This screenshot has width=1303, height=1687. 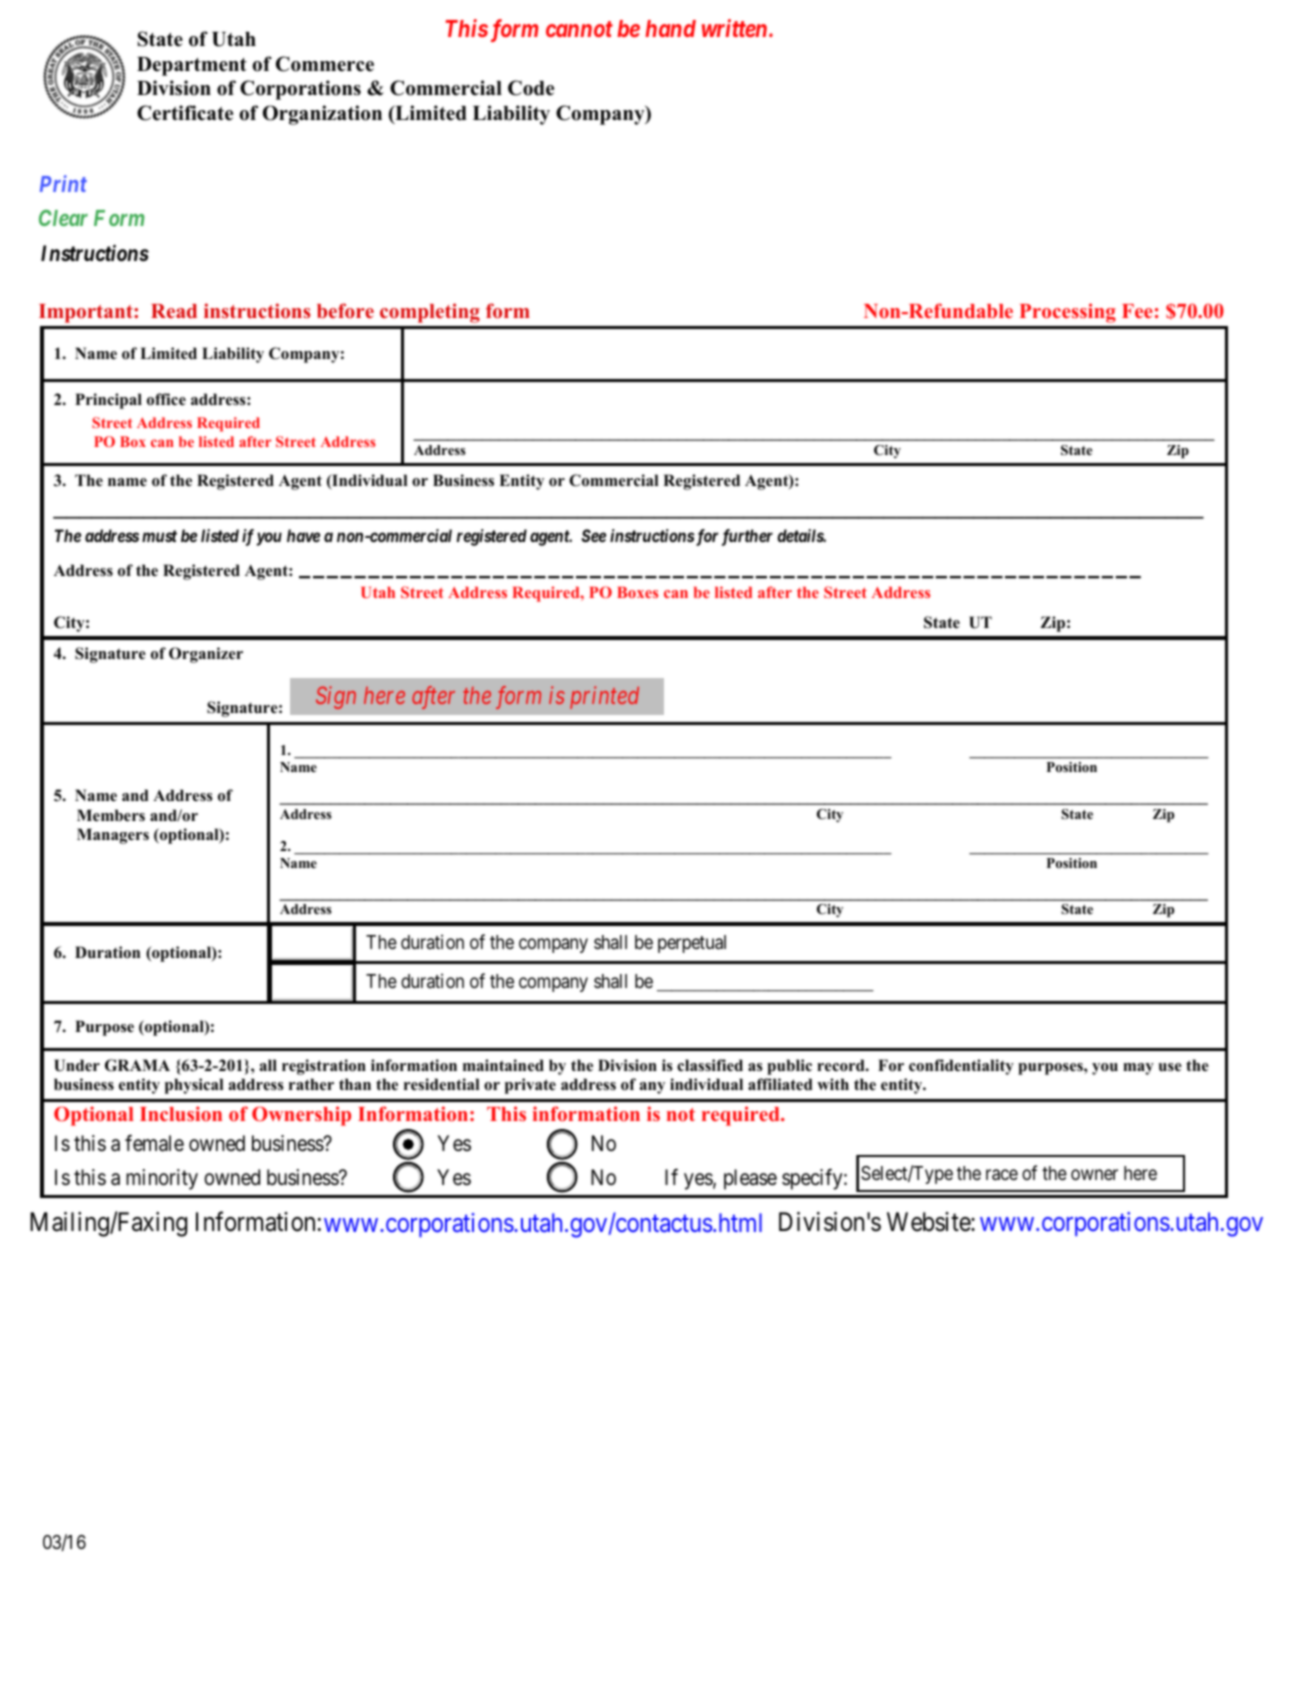 What do you see at coordinates (593, 535) in the screenshot?
I see `See` at bounding box center [593, 535].
